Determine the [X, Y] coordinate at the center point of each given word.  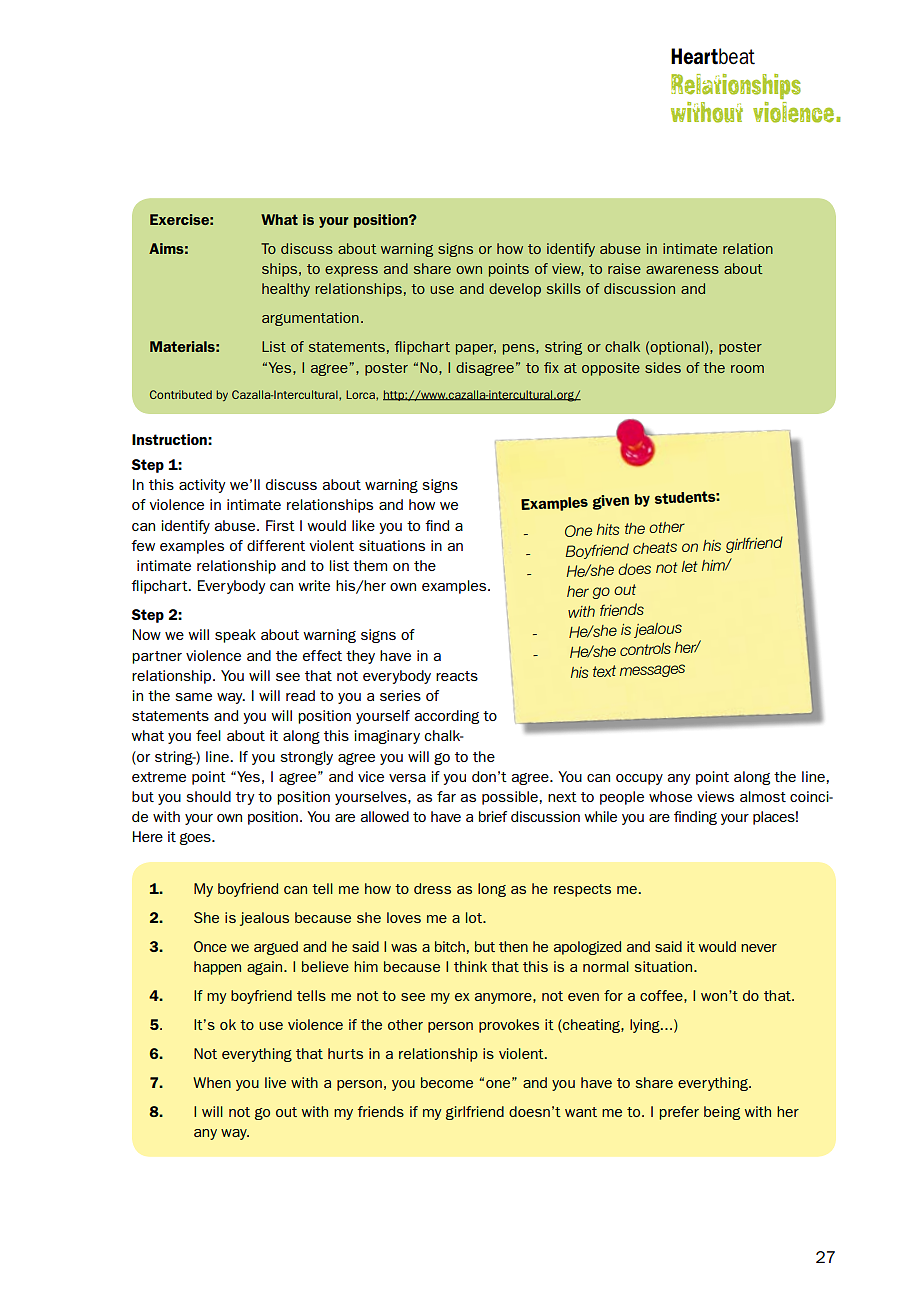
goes [196, 839]
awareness [682, 270]
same [193, 697]
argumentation [310, 319]
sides [663, 367]
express [351, 271]
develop [515, 290]
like [363, 525]
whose [670, 796]
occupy [639, 779]
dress [432, 888]
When [212, 1082]
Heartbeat [713, 56]
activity [202, 486]
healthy [286, 290]
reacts [457, 676]
